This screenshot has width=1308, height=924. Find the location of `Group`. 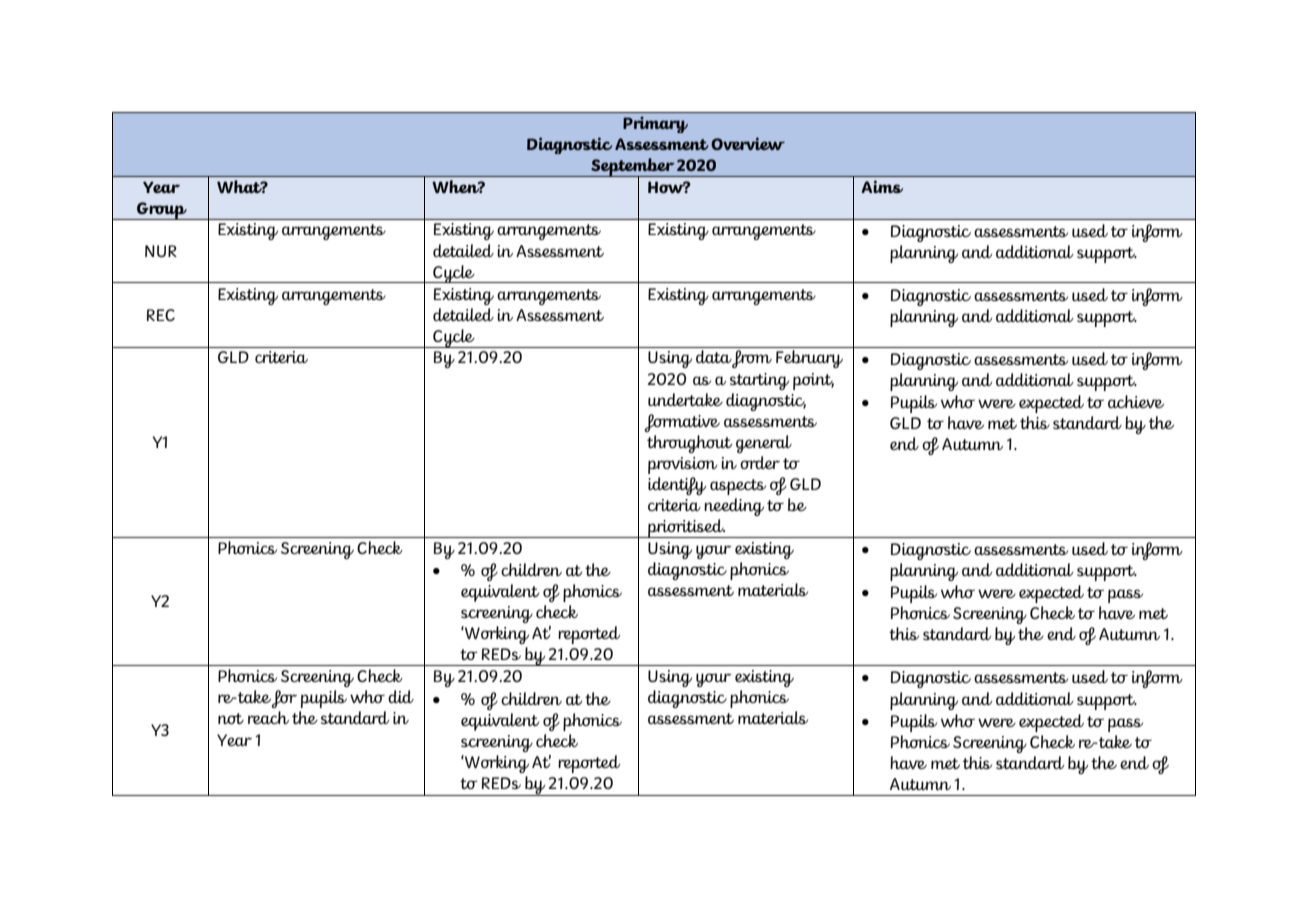

Group is located at coordinates (162, 211).
